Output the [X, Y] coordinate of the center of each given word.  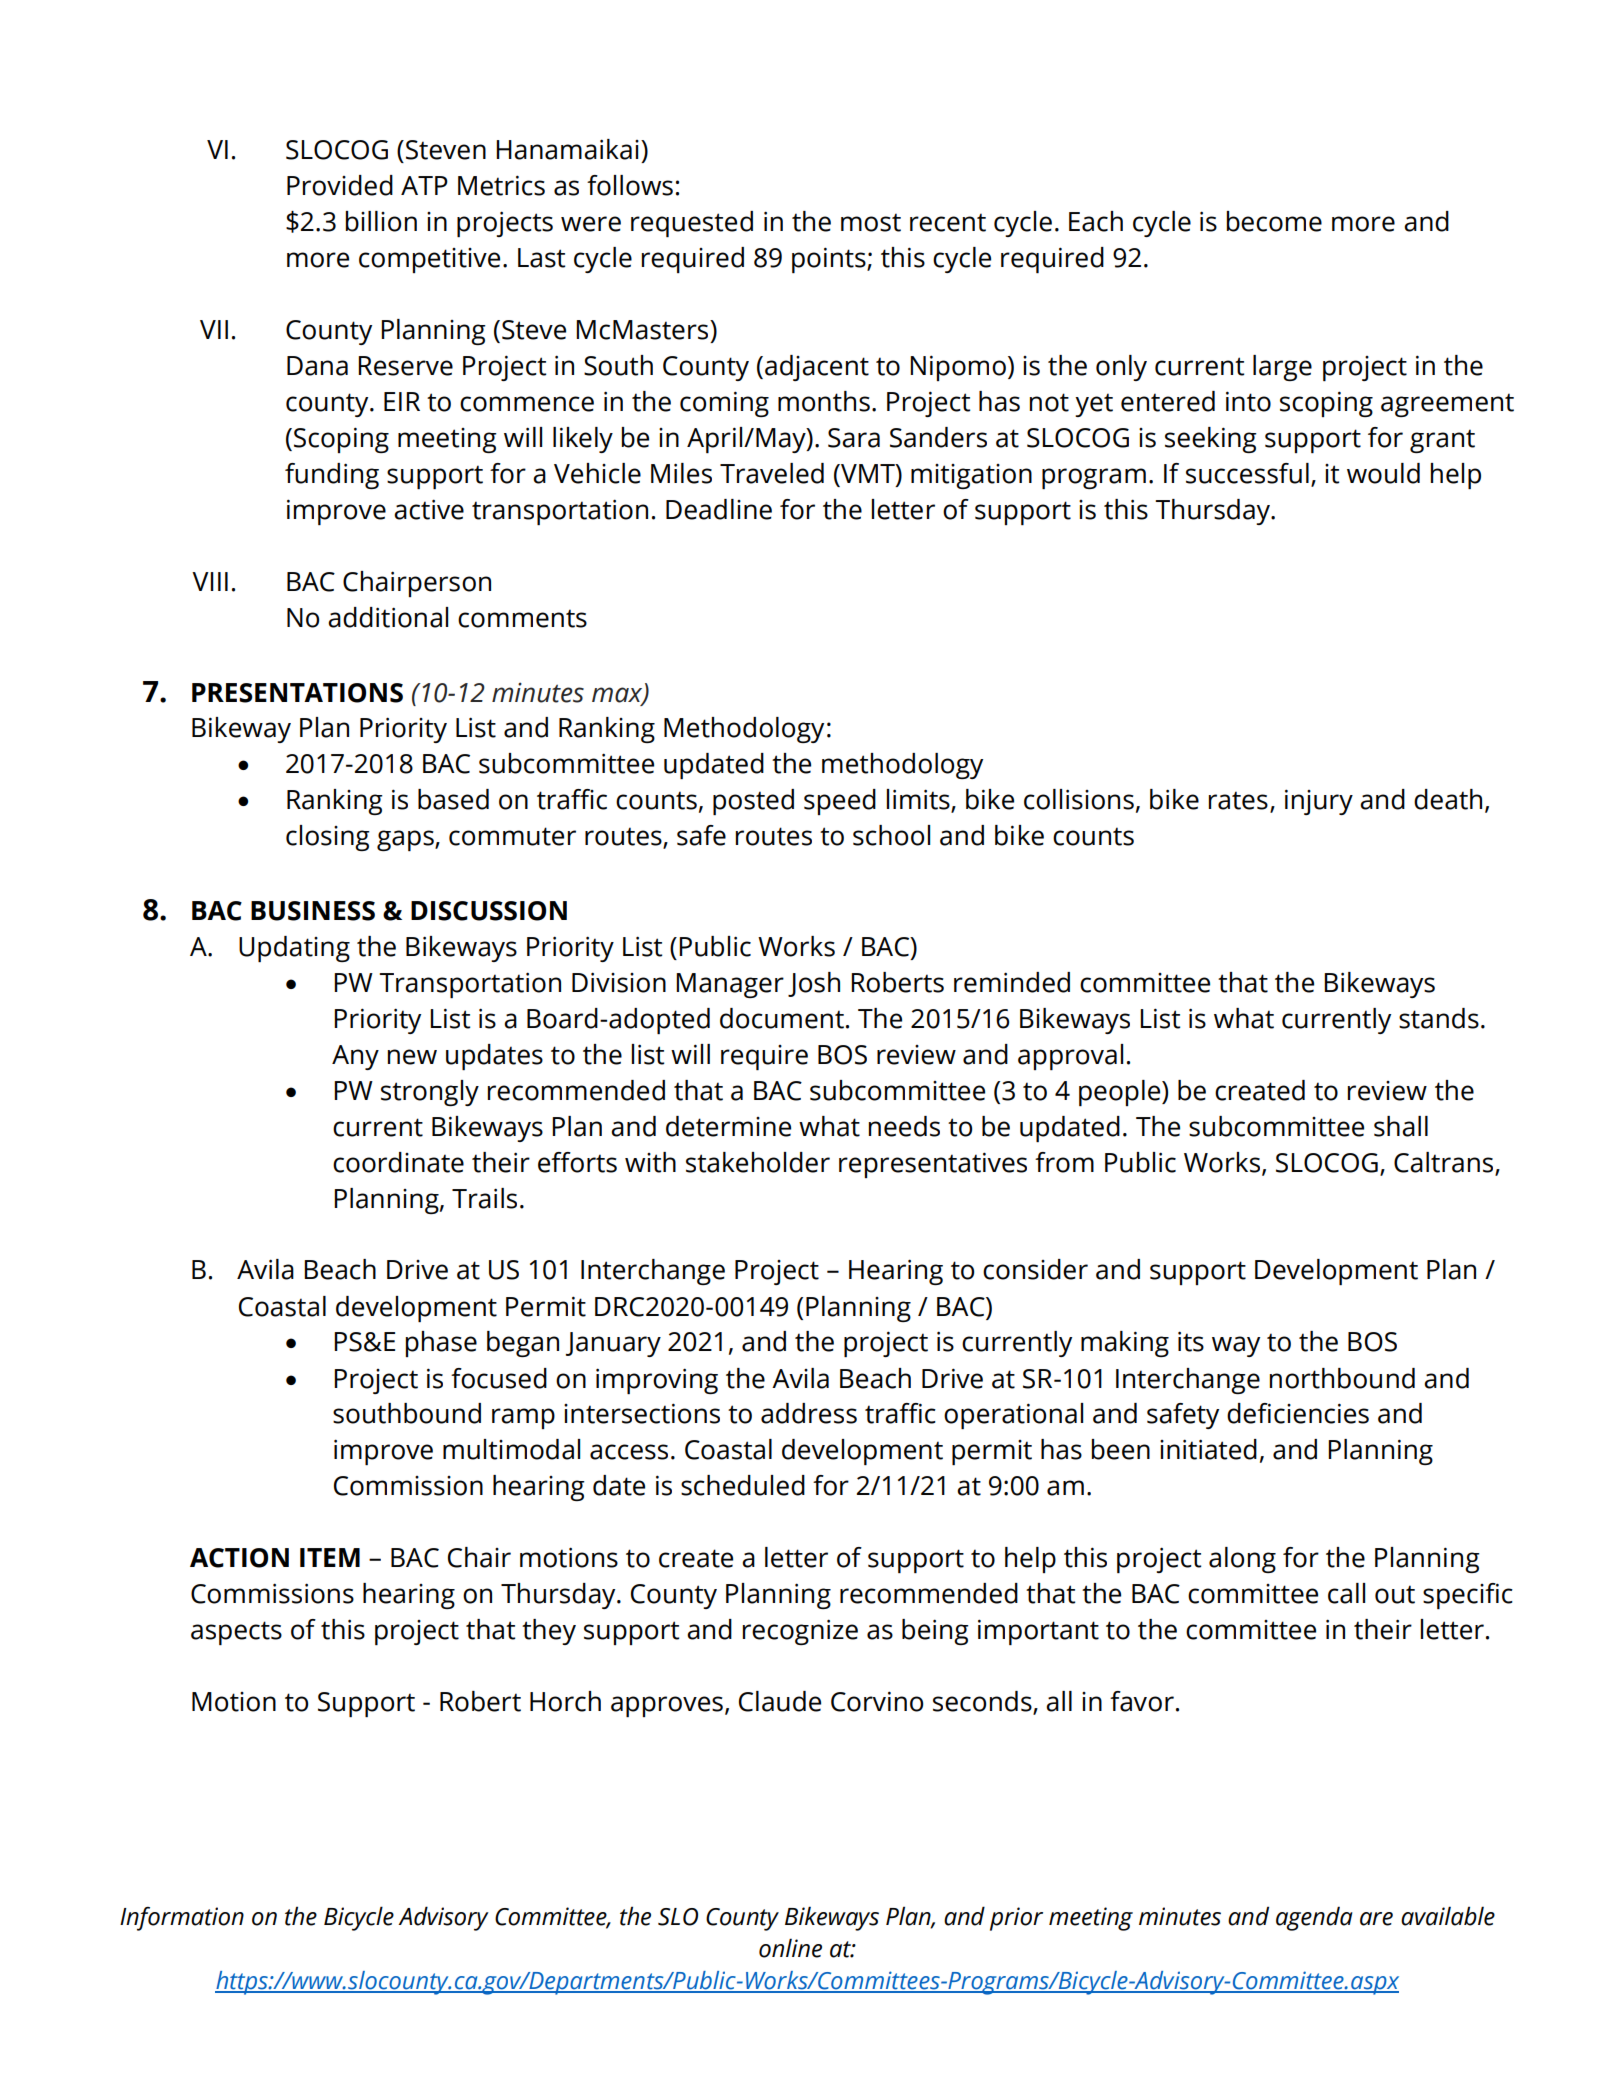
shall [1401, 1126]
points [830, 260]
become [1274, 221]
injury [1319, 802]
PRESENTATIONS [297, 693]
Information [182, 1919]
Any [355, 1057]
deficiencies [1298, 1413]
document [782, 1018]
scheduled [743, 1485]
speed [840, 802]
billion [381, 221]
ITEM [330, 1557]
